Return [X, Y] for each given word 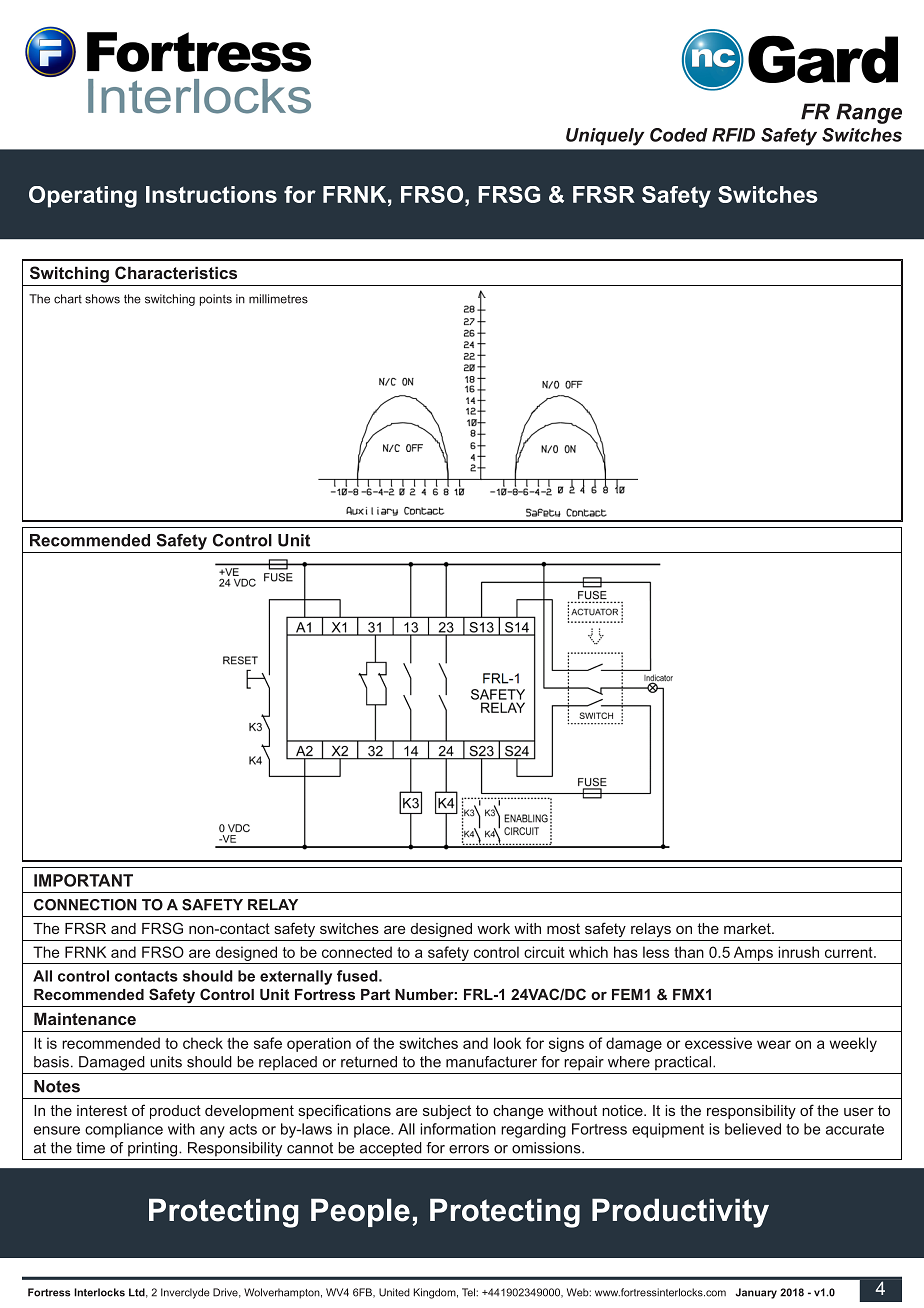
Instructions [211, 194]
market [748, 928]
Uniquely [605, 137]
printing [154, 1149]
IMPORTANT [83, 880]
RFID [733, 135]
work [493, 928]
